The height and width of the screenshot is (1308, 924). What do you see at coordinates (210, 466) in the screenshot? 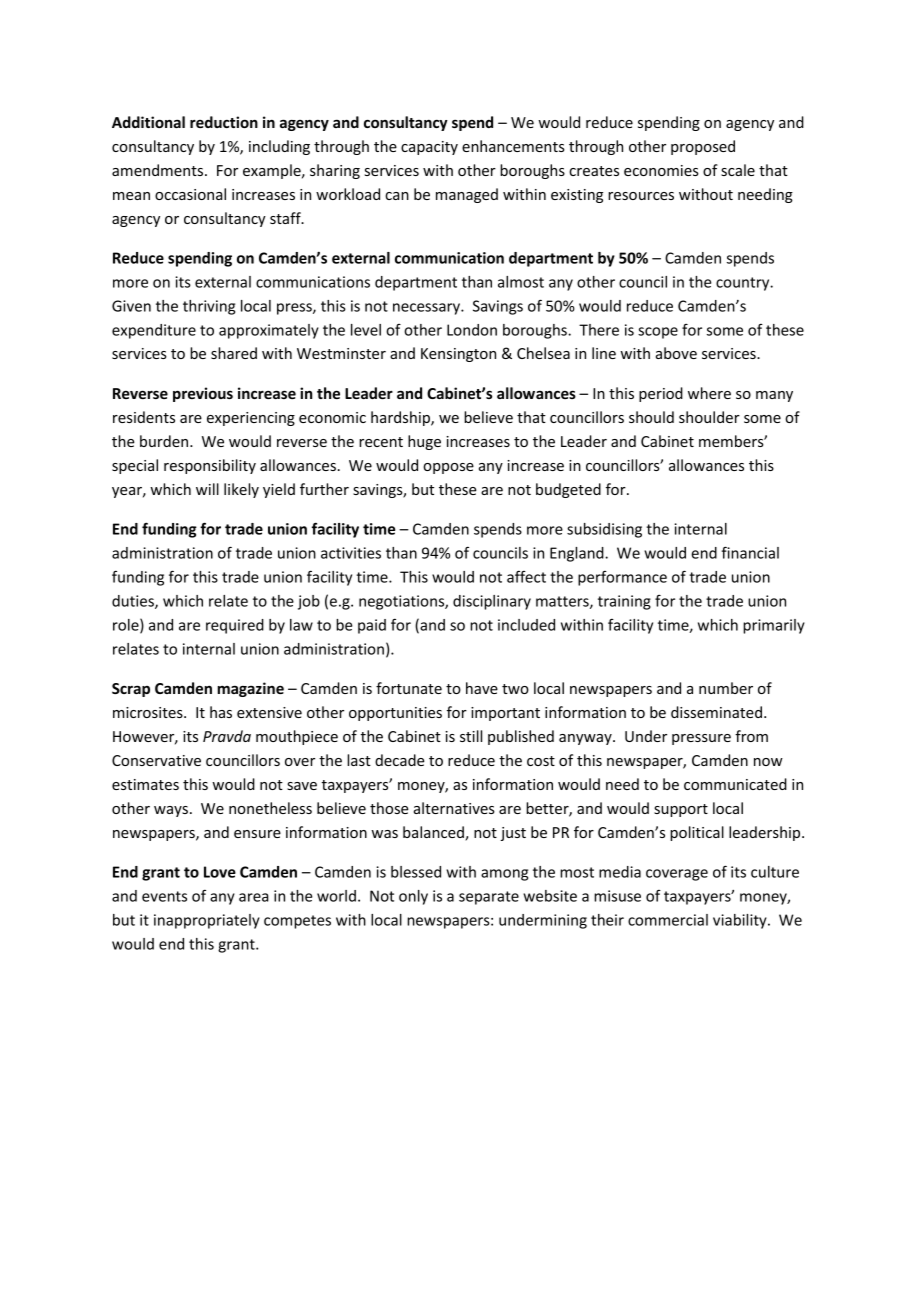
I see `responsibility` at bounding box center [210, 466].
